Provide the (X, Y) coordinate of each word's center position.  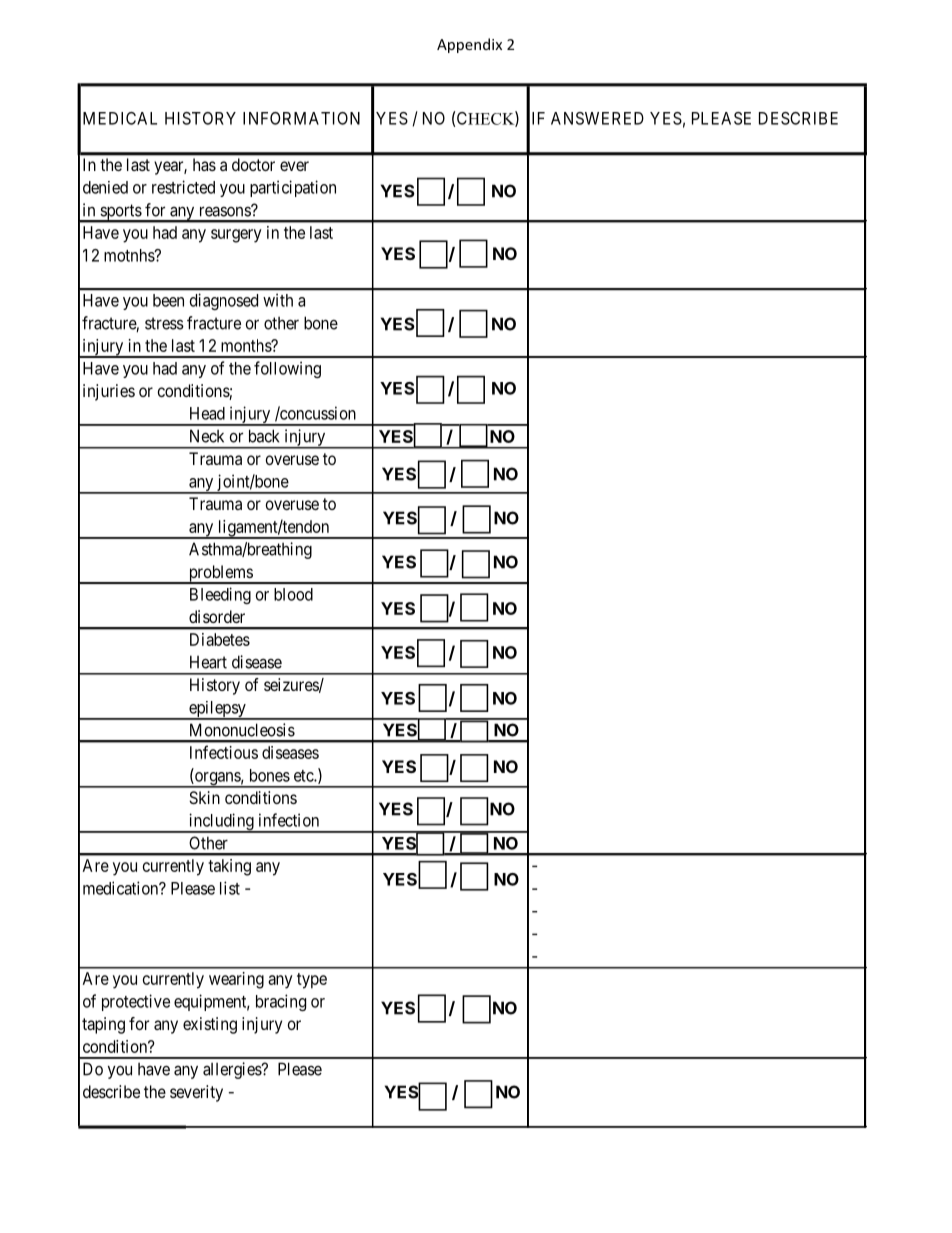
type (312, 981)
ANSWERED (597, 118)
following (287, 369)
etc (304, 776)
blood (293, 594)
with (278, 300)
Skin (204, 797)
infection (289, 820)
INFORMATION (301, 118)
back (264, 436)
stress (164, 323)
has (204, 164)
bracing (281, 1002)
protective (136, 1002)
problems (220, 574)
